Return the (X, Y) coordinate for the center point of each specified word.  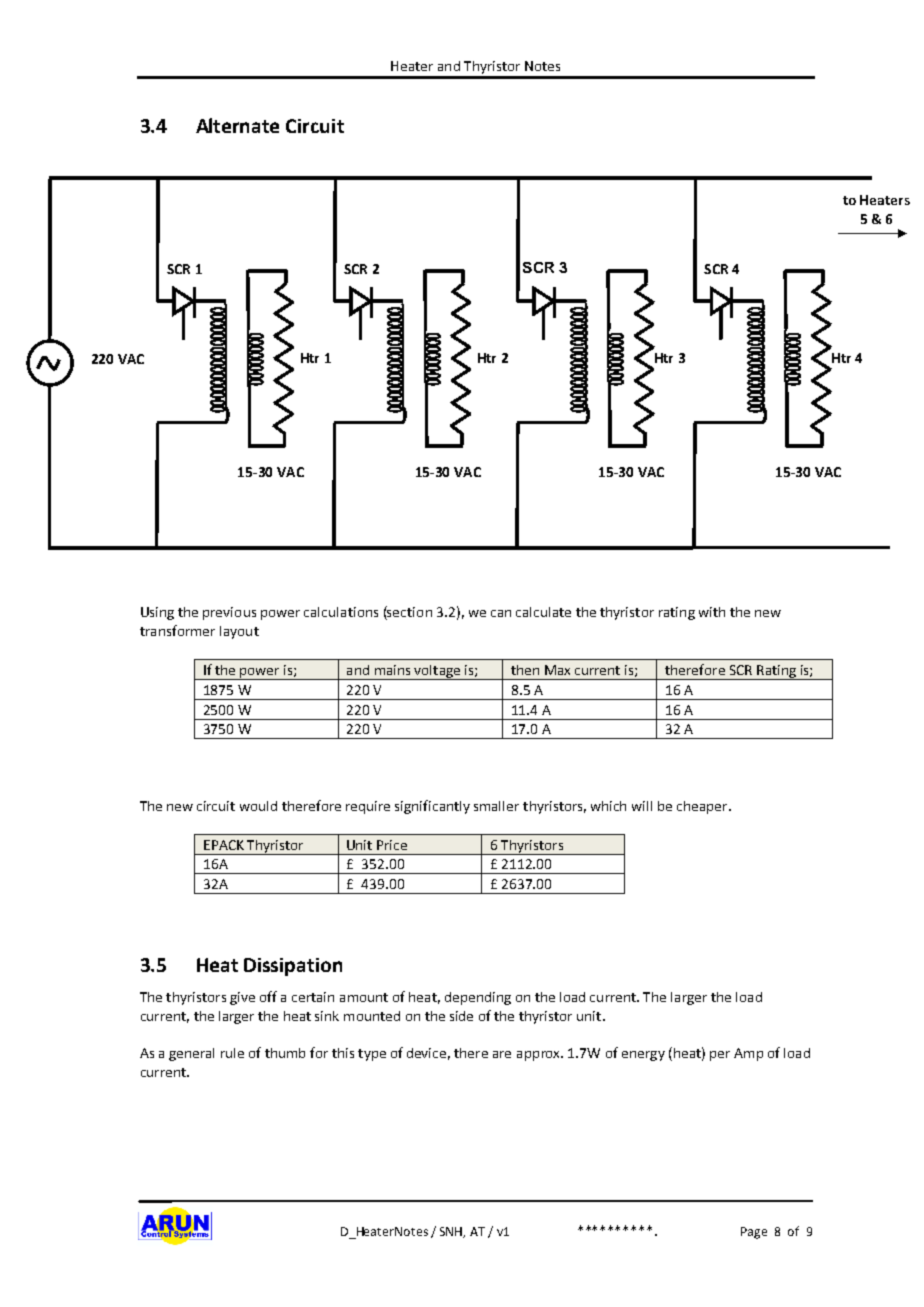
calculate (543, 612)
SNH (452, 1232)
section (409, 613)
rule (232, 1053)
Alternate (237, 125)
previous (229, 613)
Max (557, 670)
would (258, 806)
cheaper (703, 807)
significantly (432, 807)
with (712, 612)
